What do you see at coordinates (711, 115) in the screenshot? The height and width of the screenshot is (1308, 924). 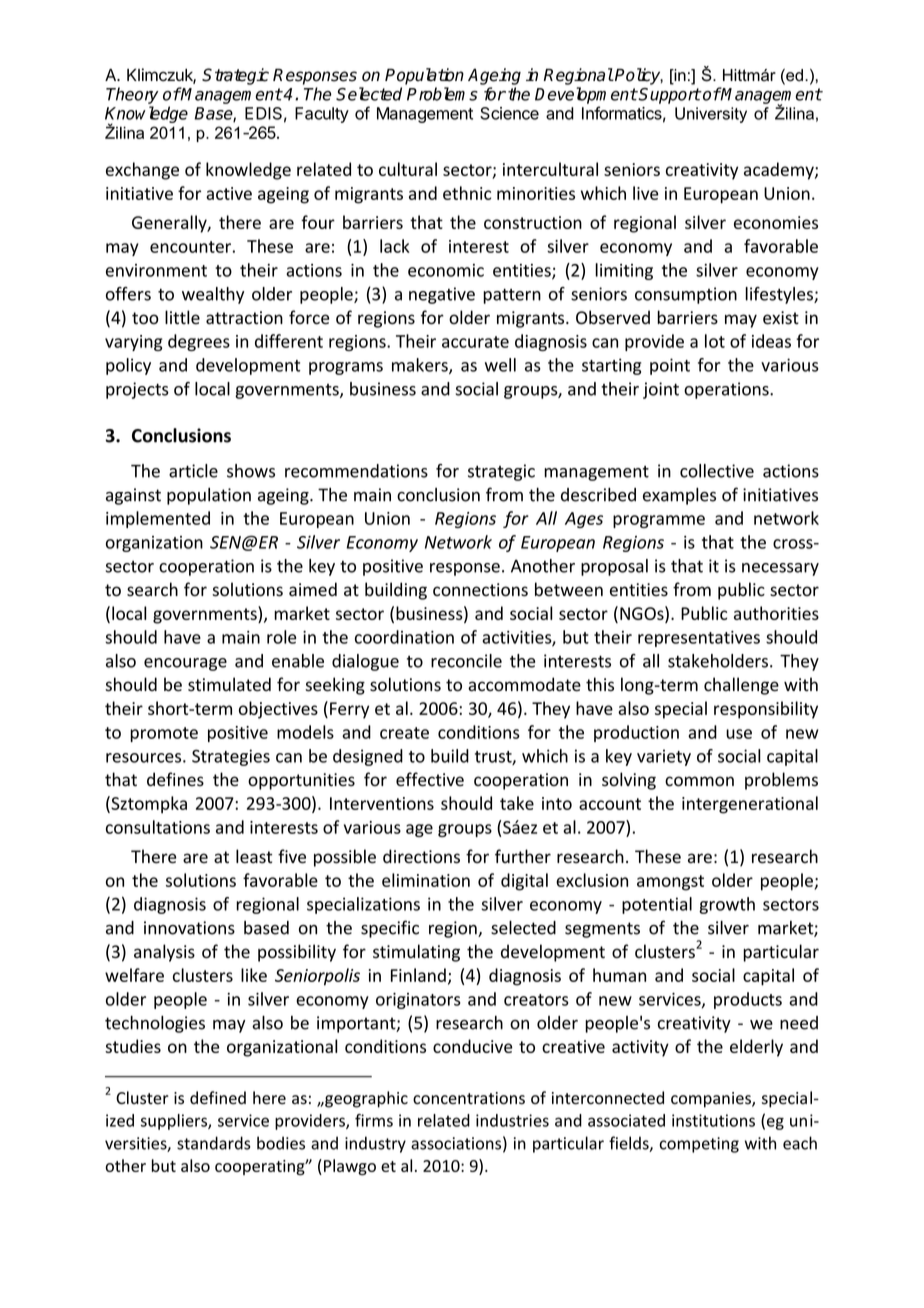 I see `University` at bounding box center [711, 115].
